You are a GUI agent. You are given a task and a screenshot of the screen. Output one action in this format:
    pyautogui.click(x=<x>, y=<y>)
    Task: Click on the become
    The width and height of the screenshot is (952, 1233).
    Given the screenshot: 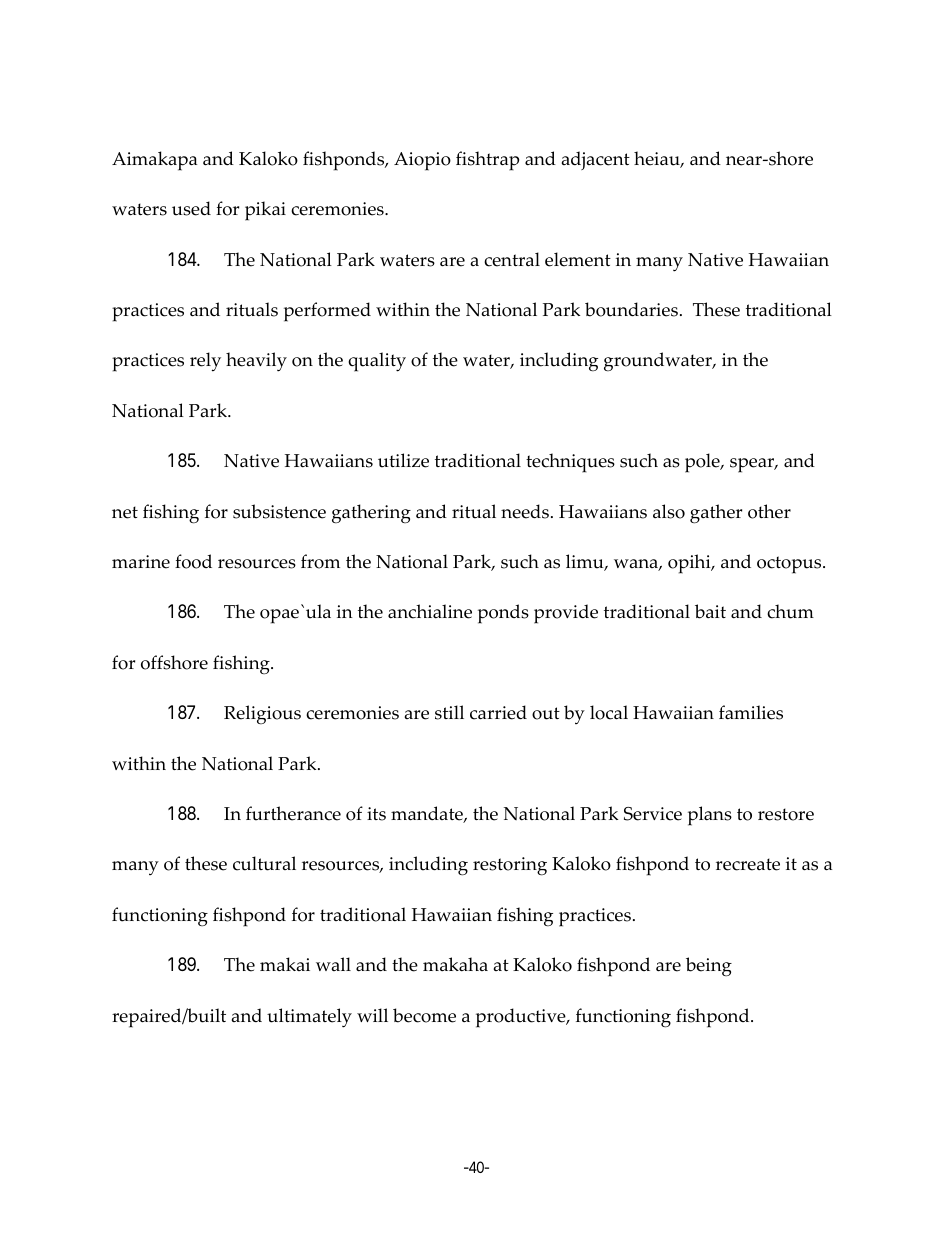 What is the action you would take?
    pyautogui.click(x=424, y=1015)
